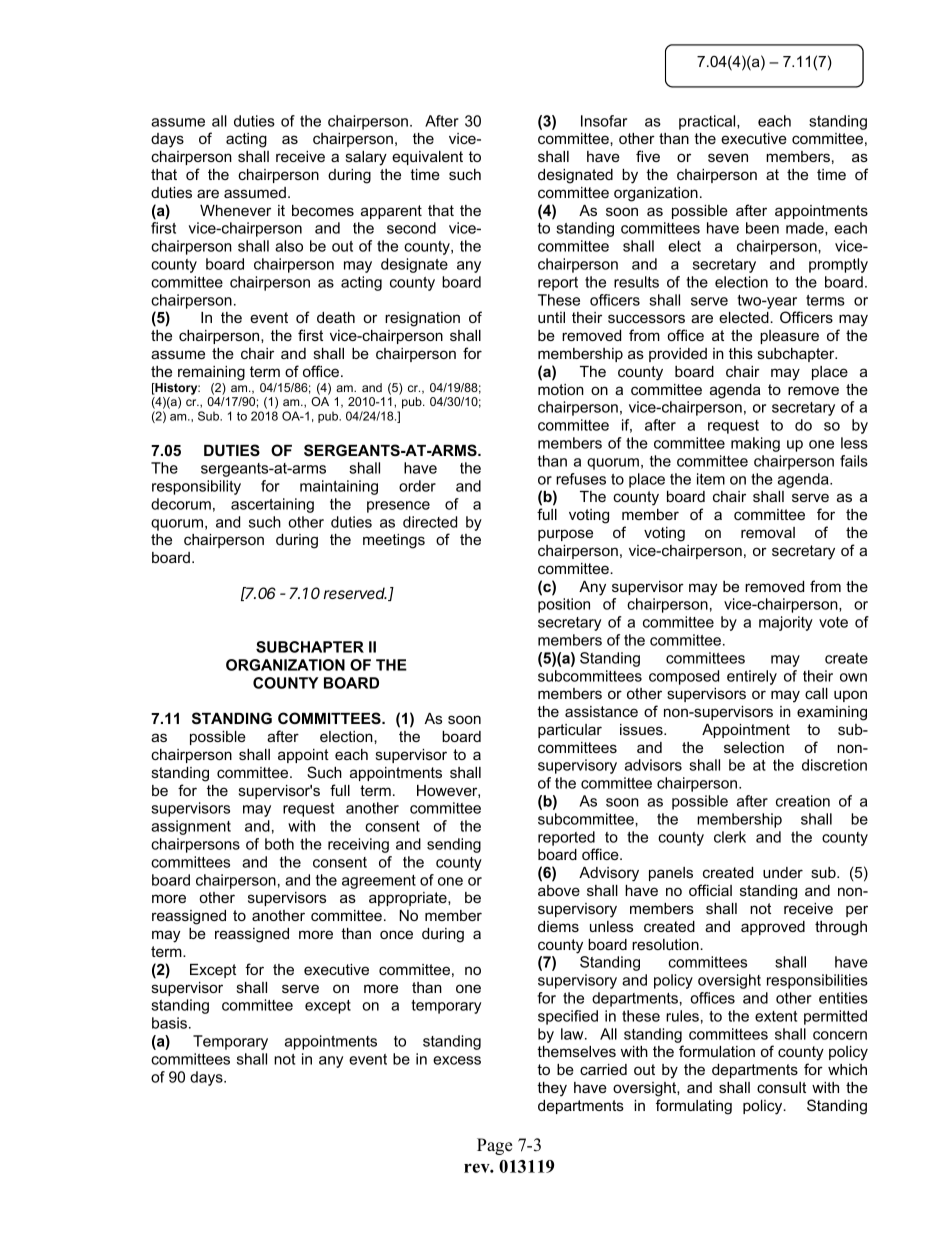 Image resolution: width=952 pixels, height=1233 pixels. Describe the element at coordinates (728, 157) in the screenshot. I see `seven` at that location.
